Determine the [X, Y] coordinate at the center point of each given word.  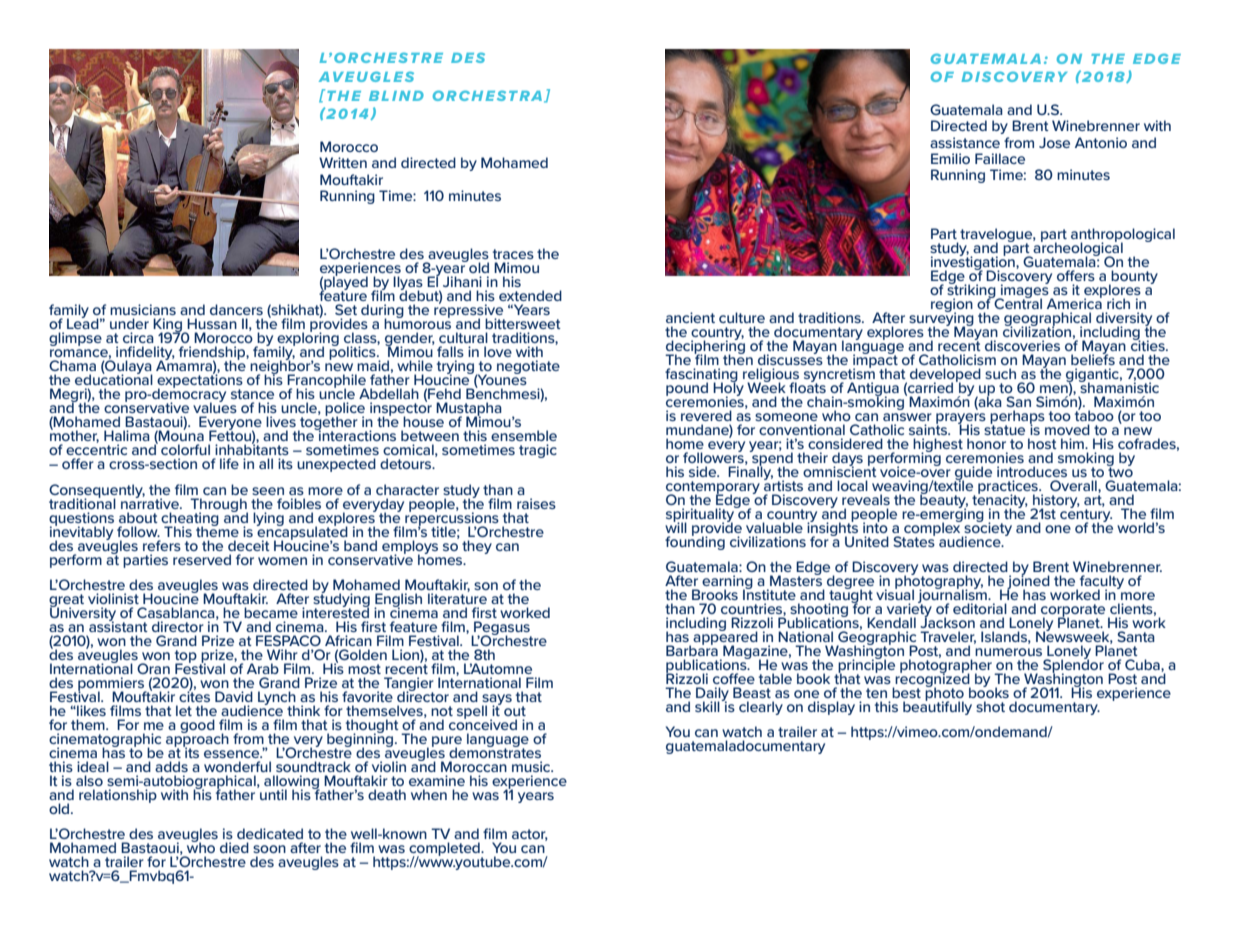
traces [513, 254]
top [186, 657]
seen [268, 491]
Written [343, 162]
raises [536, 503]
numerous [1008, 652]
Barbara [692, 649]
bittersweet [523, 323]
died [234, 847]
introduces [1032, 471]
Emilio [950, 158]
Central [1017, 302]
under [129, 323]
